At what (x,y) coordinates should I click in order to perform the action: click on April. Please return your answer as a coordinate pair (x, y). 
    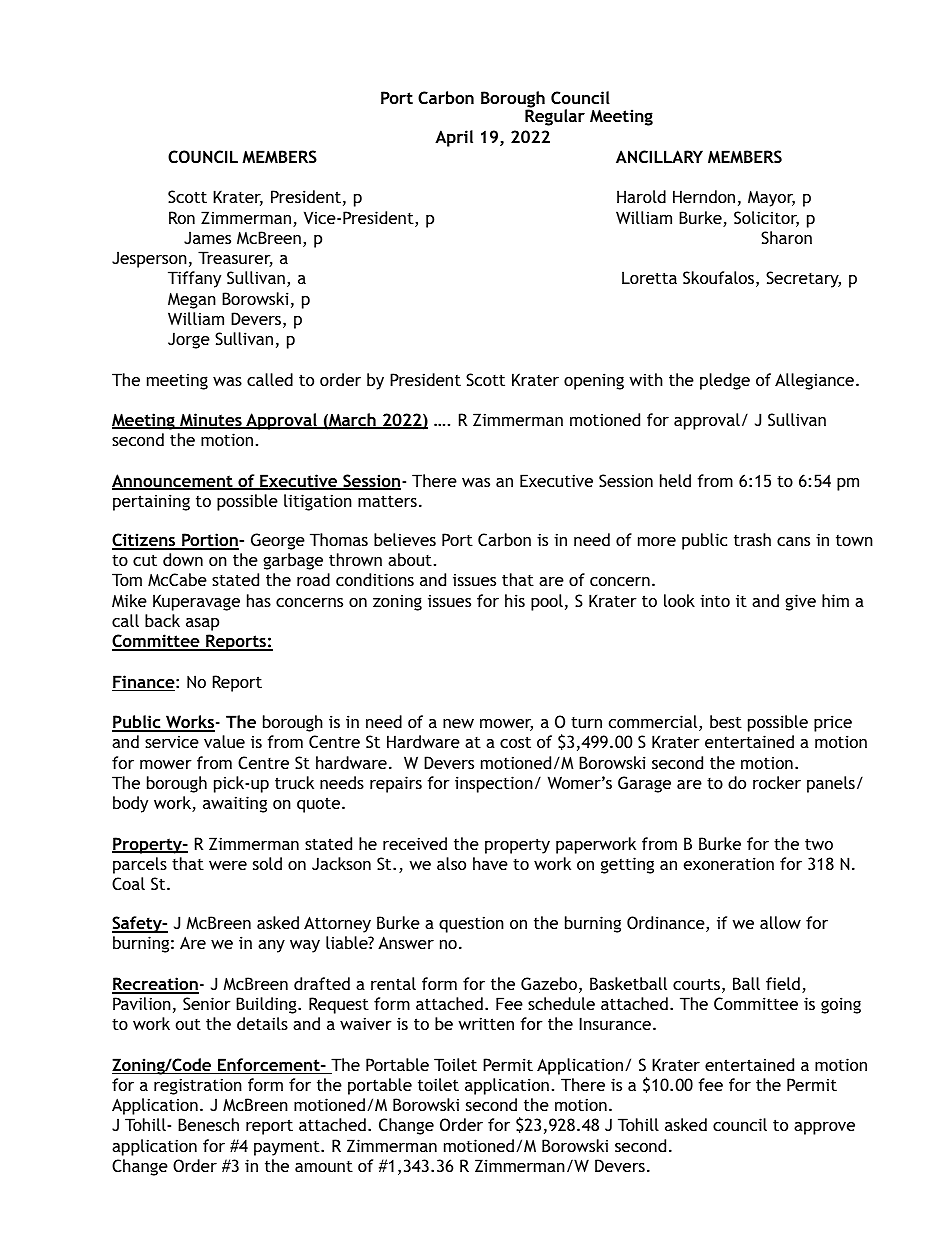
    Looking at the image, I should click on (454, 138).
